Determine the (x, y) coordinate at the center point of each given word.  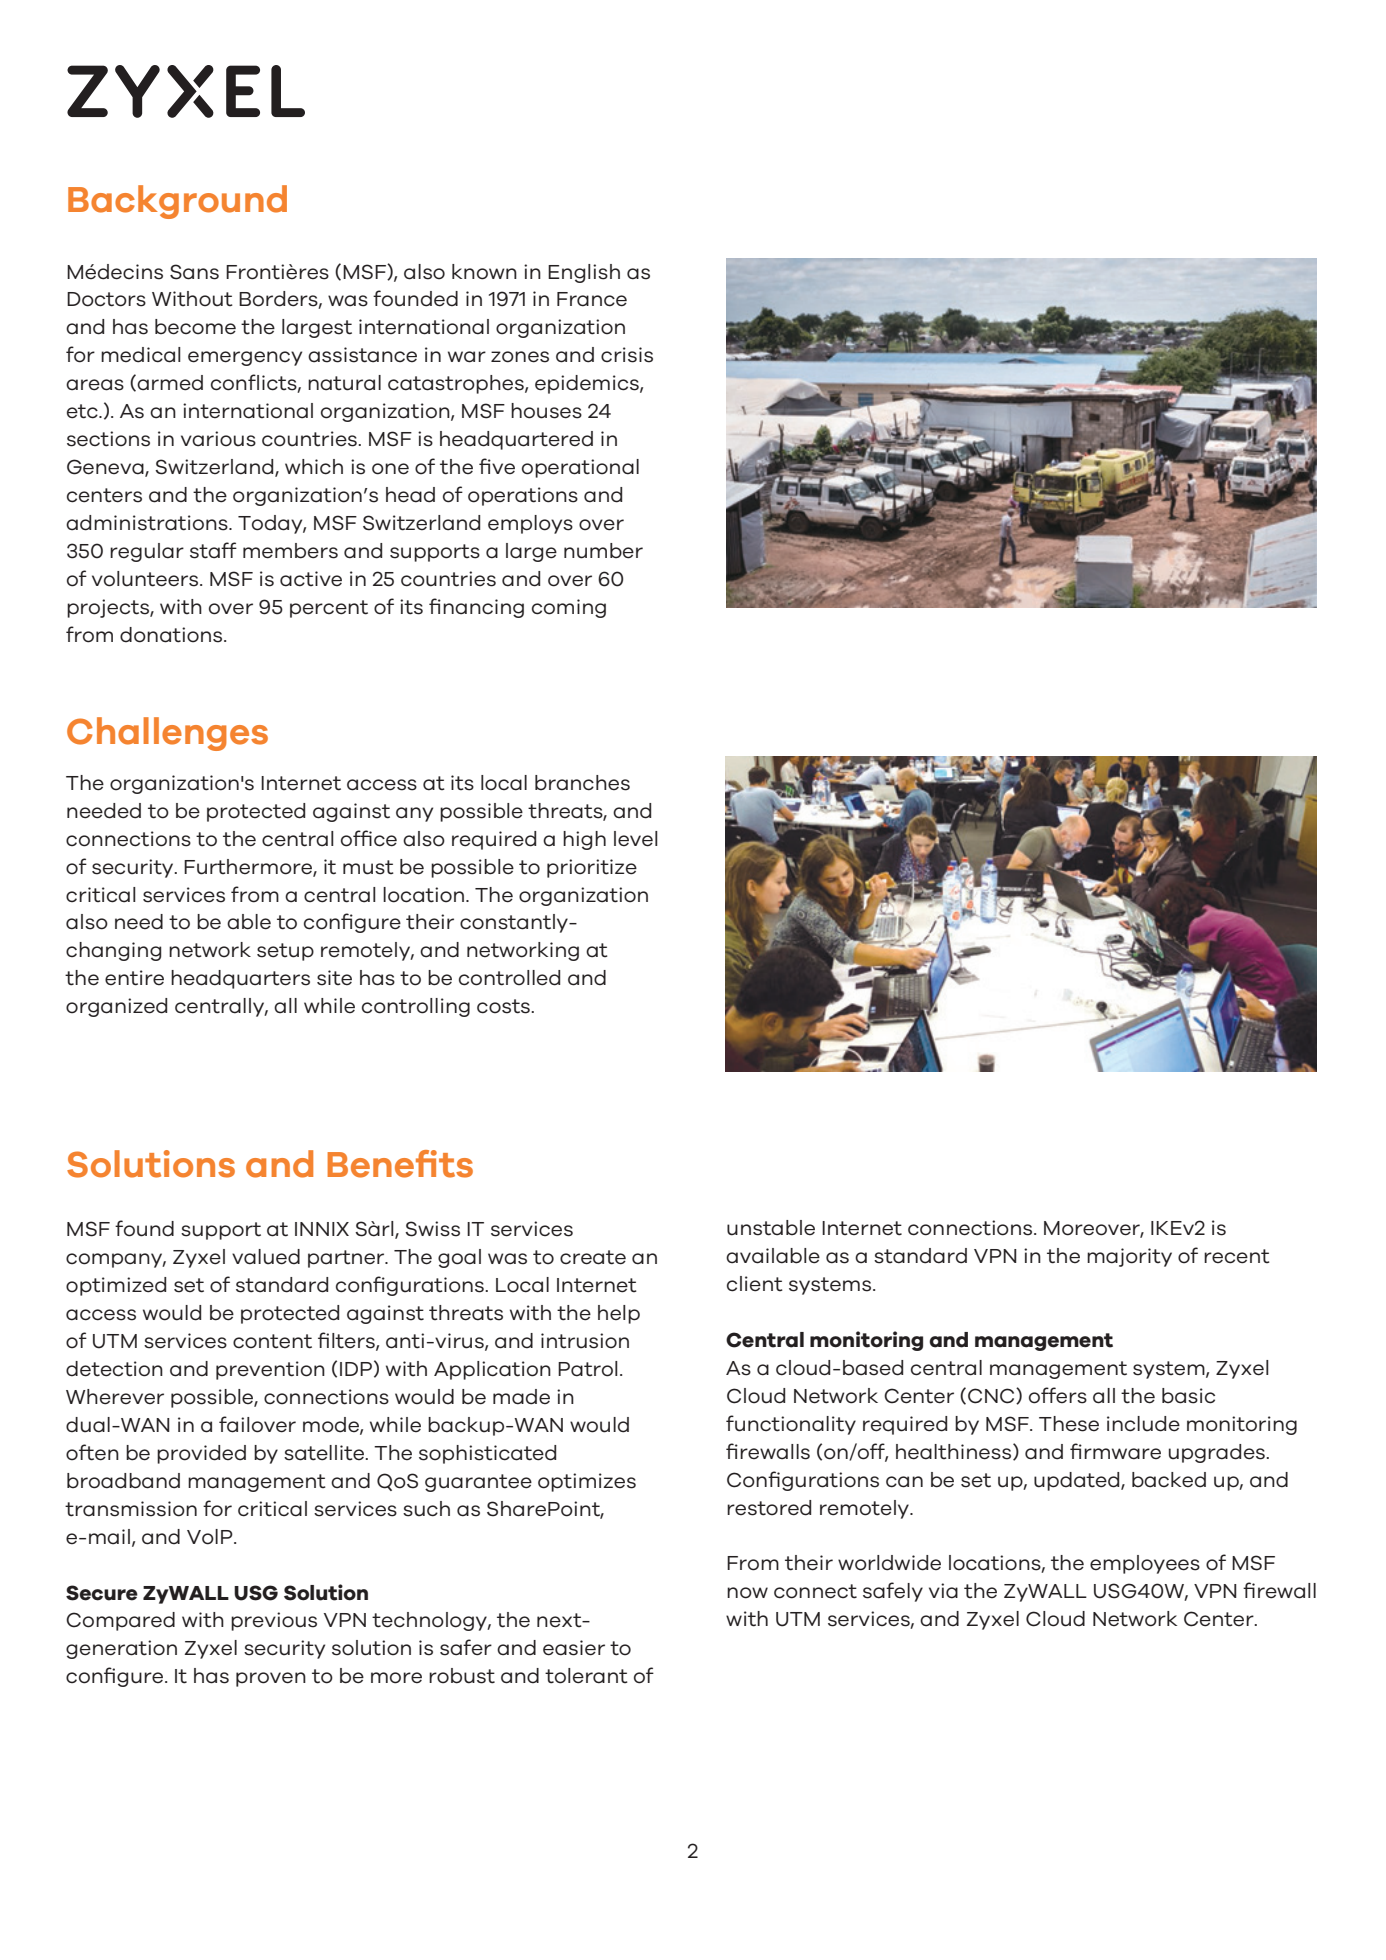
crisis (627, 355)
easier (574, 1648)
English (584, 273)
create (593, 1257)
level (636, 839)
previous (274, 1621)
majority (1129, 1257)
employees (1145, 1564)
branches (582, 783)
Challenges (167, 734)
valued (266, 1257)
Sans (194, 272)
